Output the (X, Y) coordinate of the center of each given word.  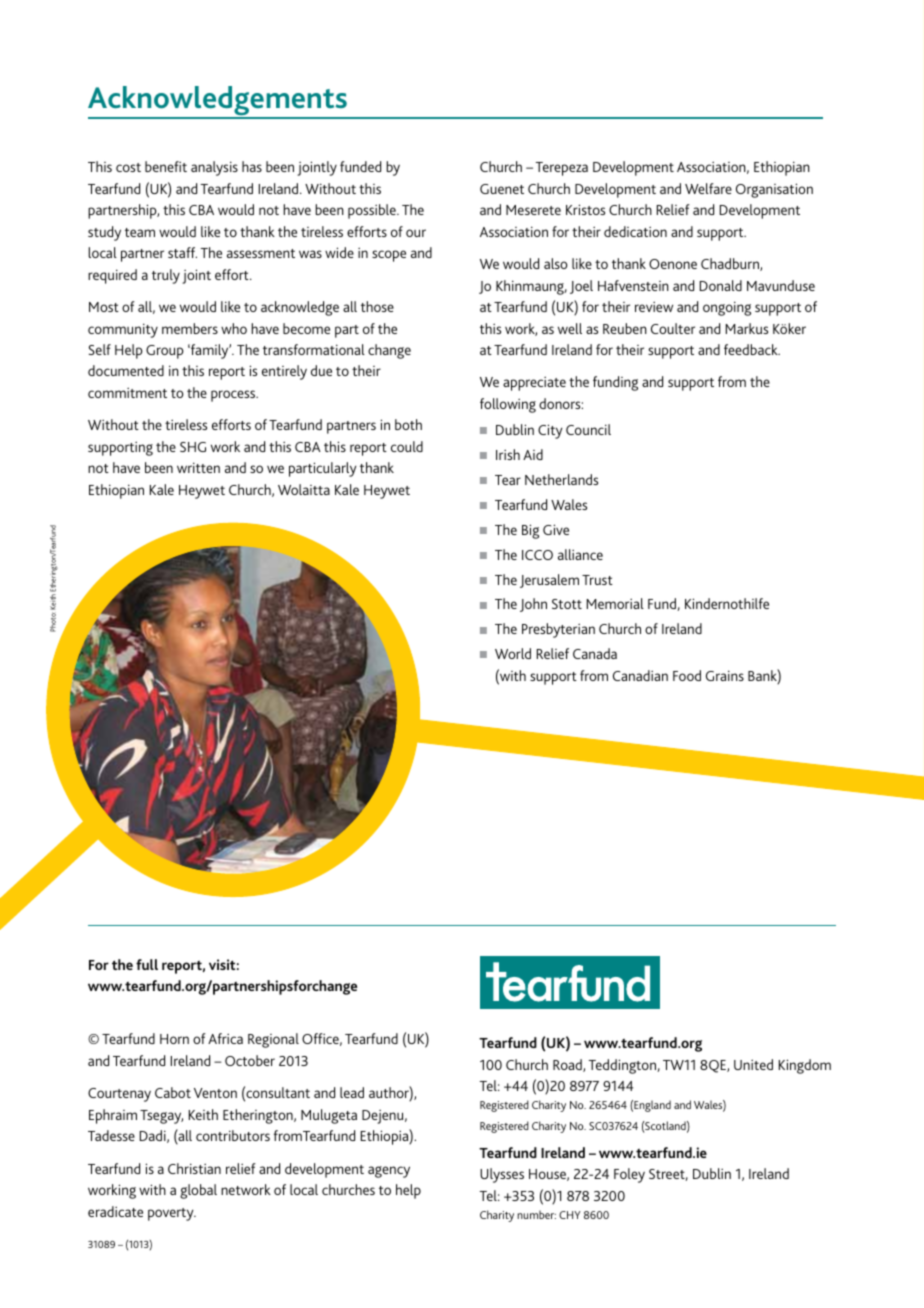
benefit (166, 166)
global (198, 1191)
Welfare (708, 188)
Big (530, 531)
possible (373, 211)
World (513, 653)
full (147, 964)
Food (687, 675)
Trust (597, 580)
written (198, 467)
